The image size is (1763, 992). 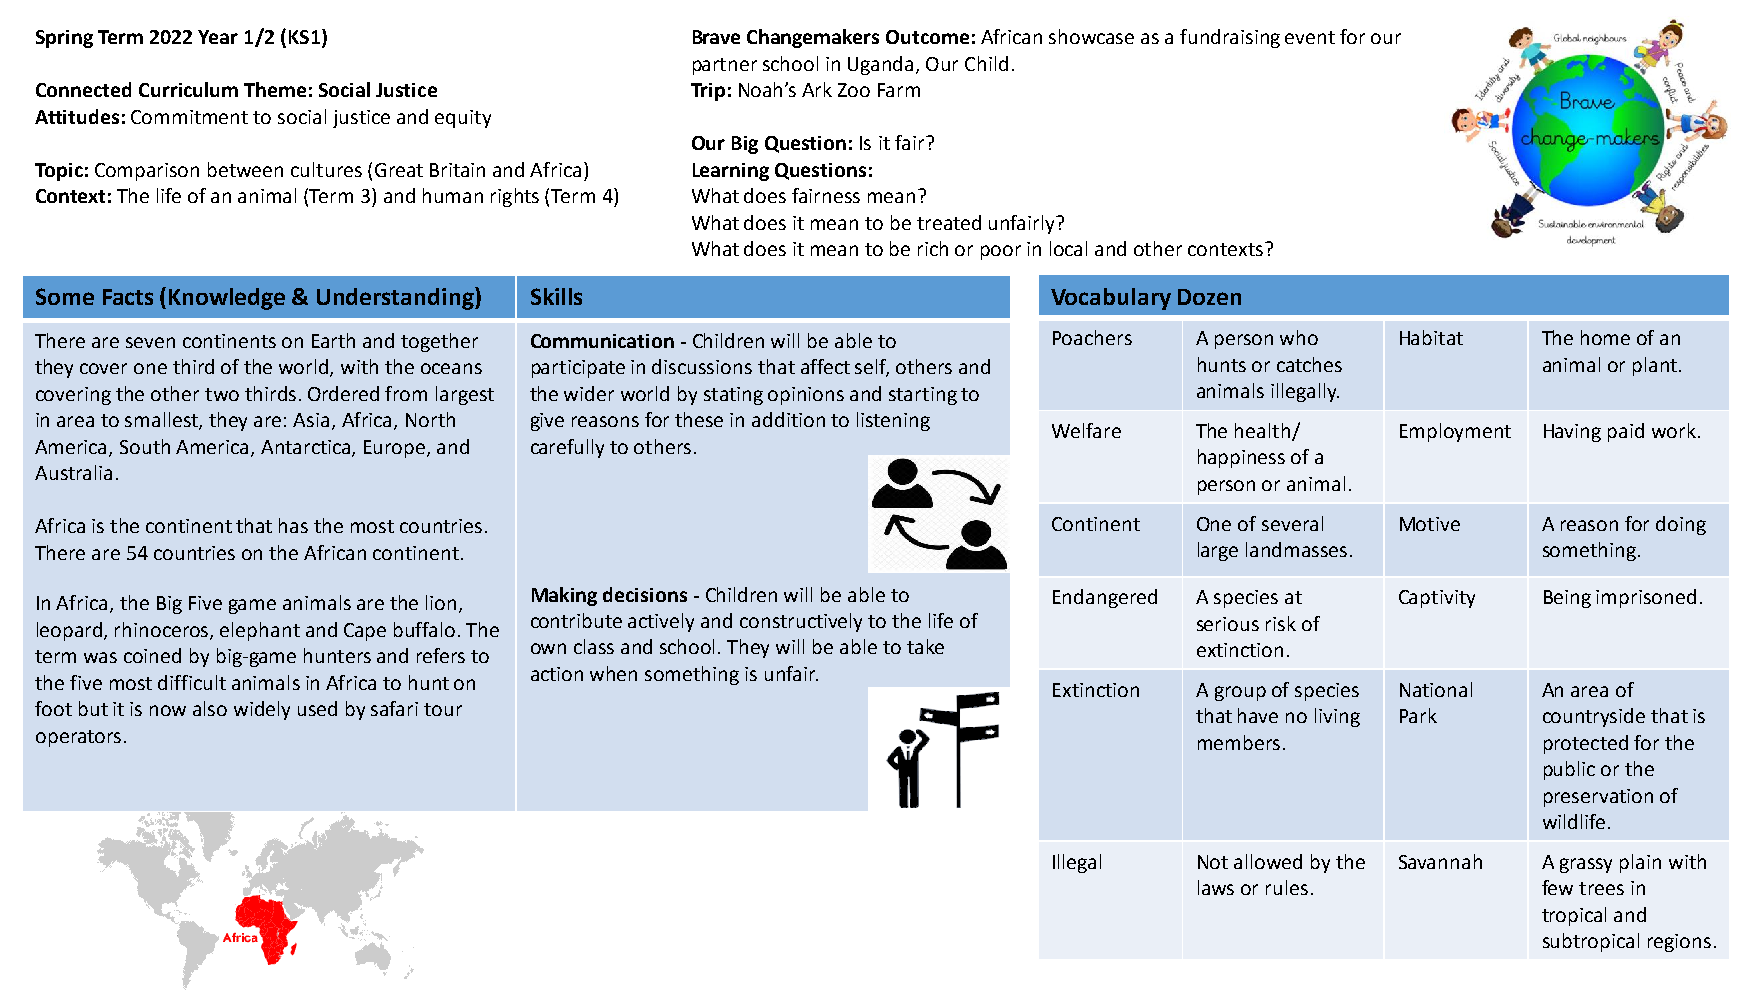 I want to click on Motive, so click(x=1430, y=524).
